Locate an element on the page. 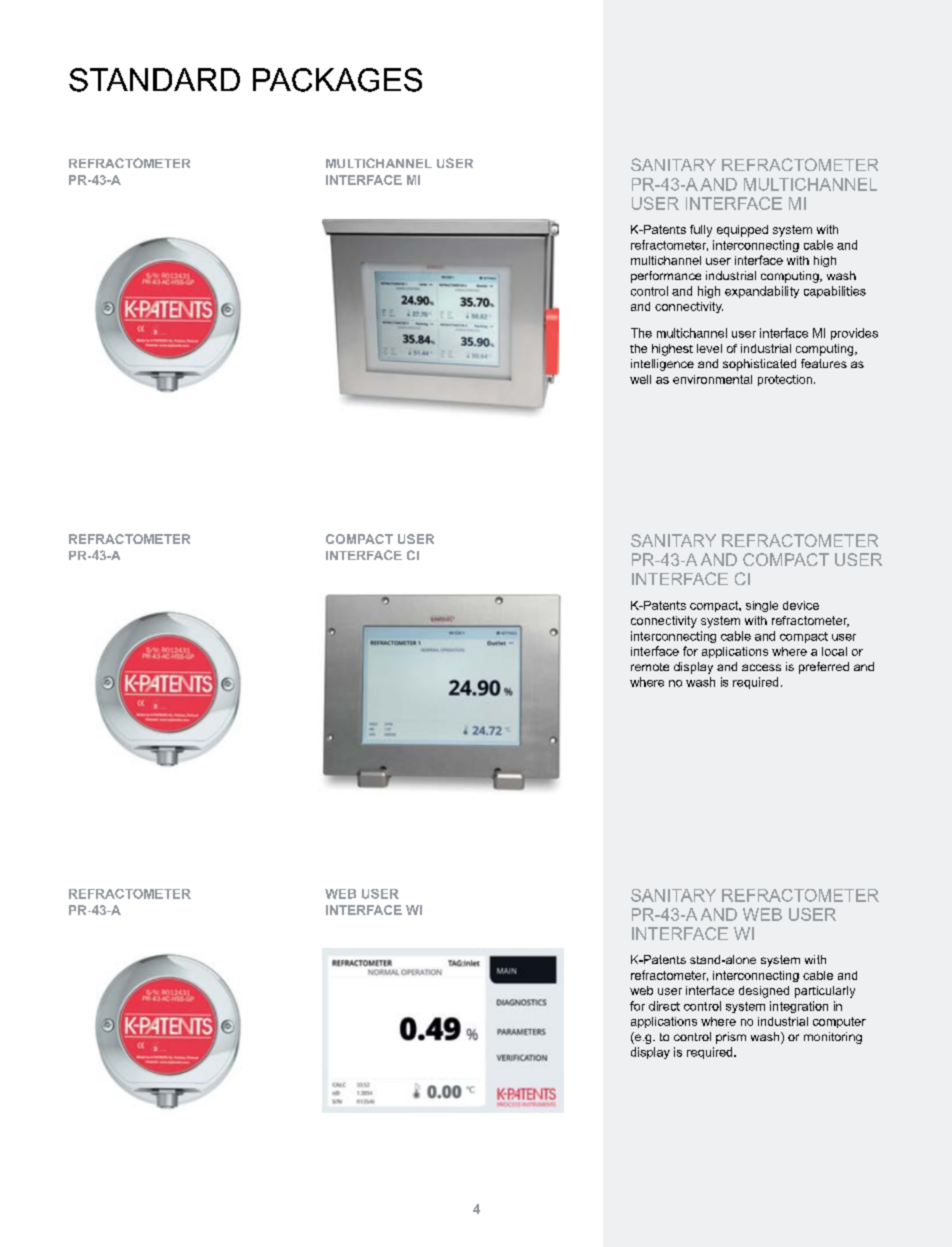  access is located at coordinates (761, 667).
